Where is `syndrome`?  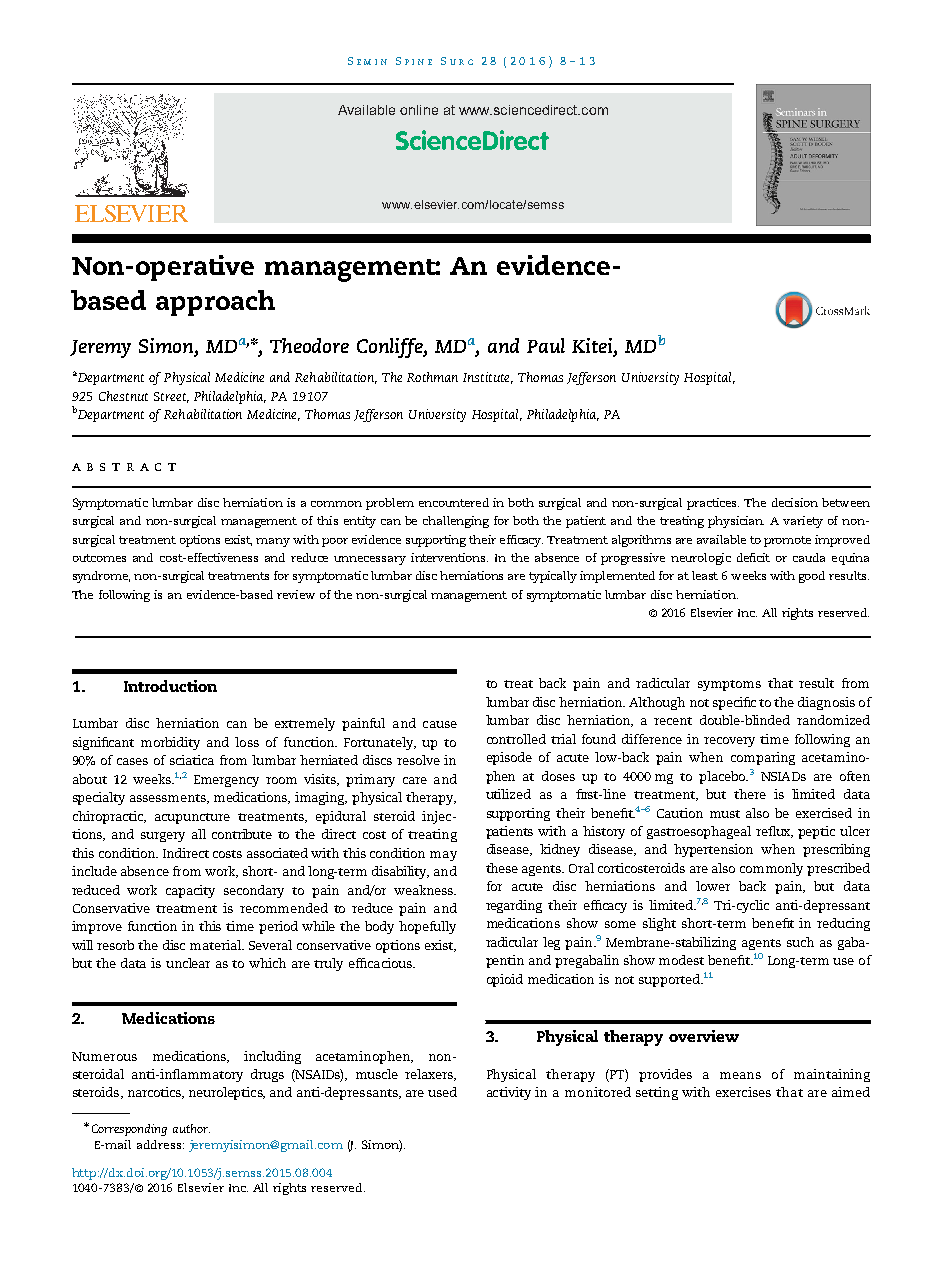 syndrome is located at coordinates (101, 577).
